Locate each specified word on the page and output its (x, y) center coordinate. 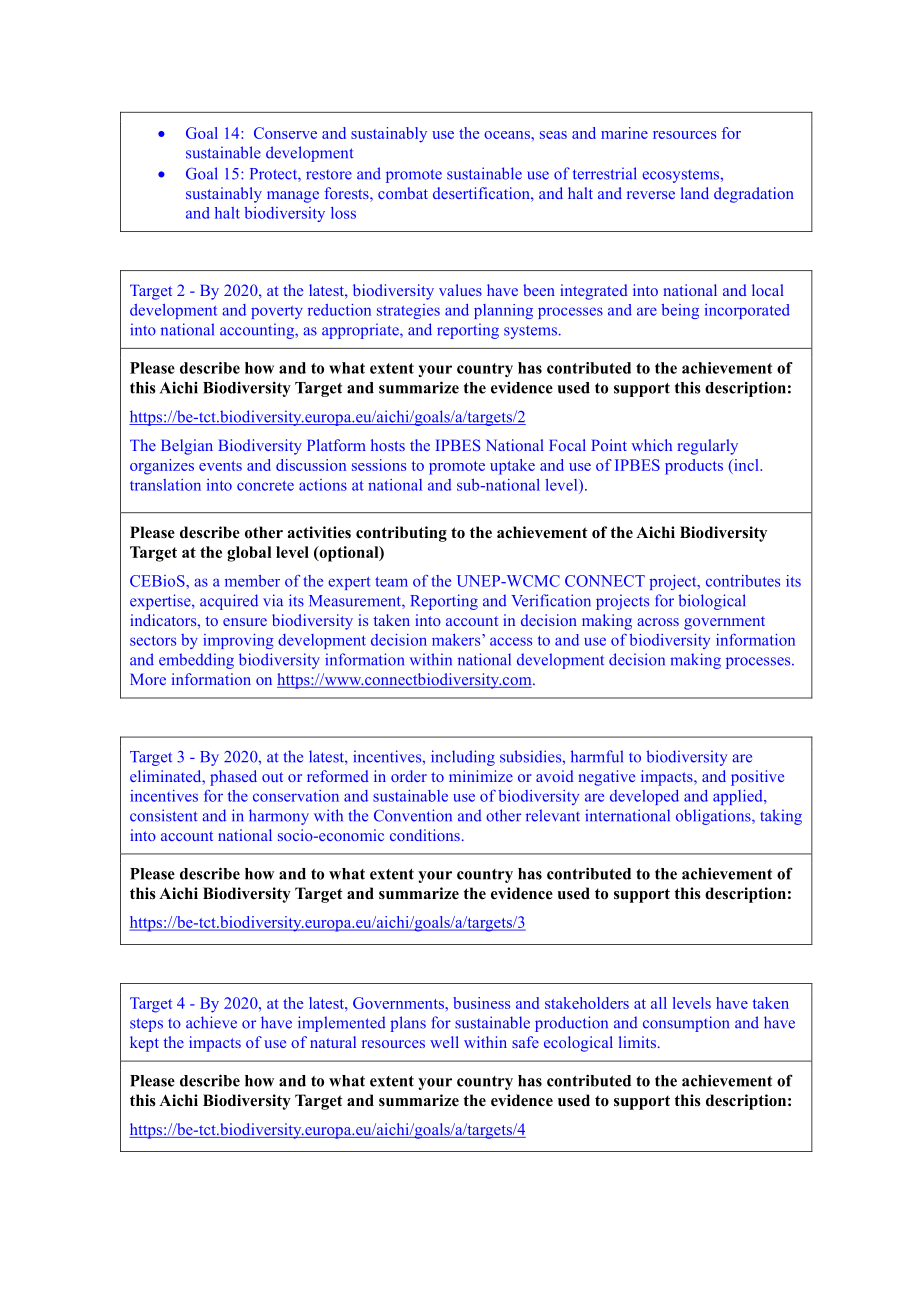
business (481, 1003)
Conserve (285, 133)
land (695, 193)
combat (403, 193)
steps (146, 1025)
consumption (686, 1024)
